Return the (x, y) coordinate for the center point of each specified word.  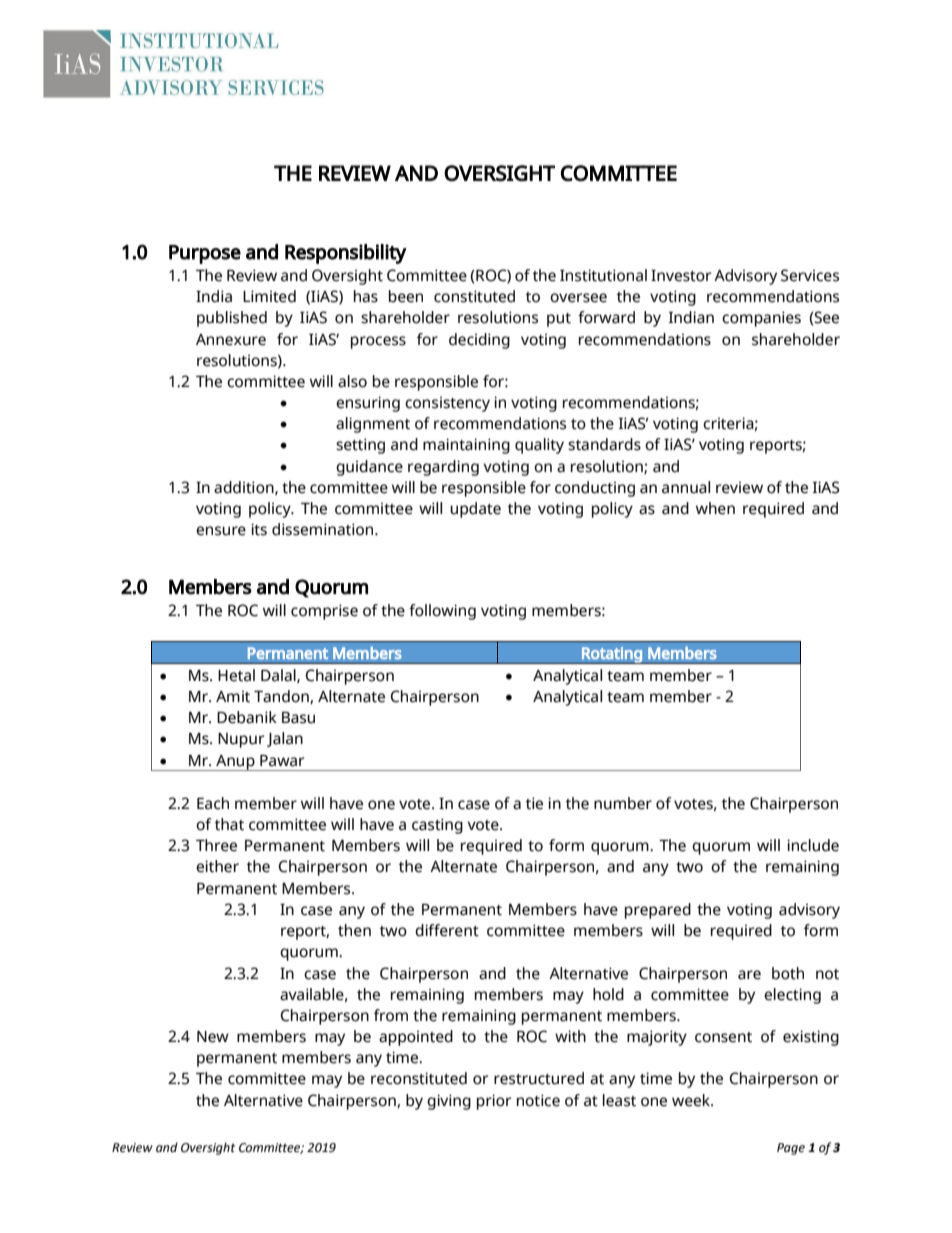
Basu (298, 718)
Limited (269, 296)
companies (761, 319)
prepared (658, 911)
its (259, 529)
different (447, 930)
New (213, 1037)
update (475, 510)
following (442, 612)
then (354, 930)
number (623, 803)
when (715, 508)
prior (494, 1102)
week (692, 1100)
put (559, 320)
